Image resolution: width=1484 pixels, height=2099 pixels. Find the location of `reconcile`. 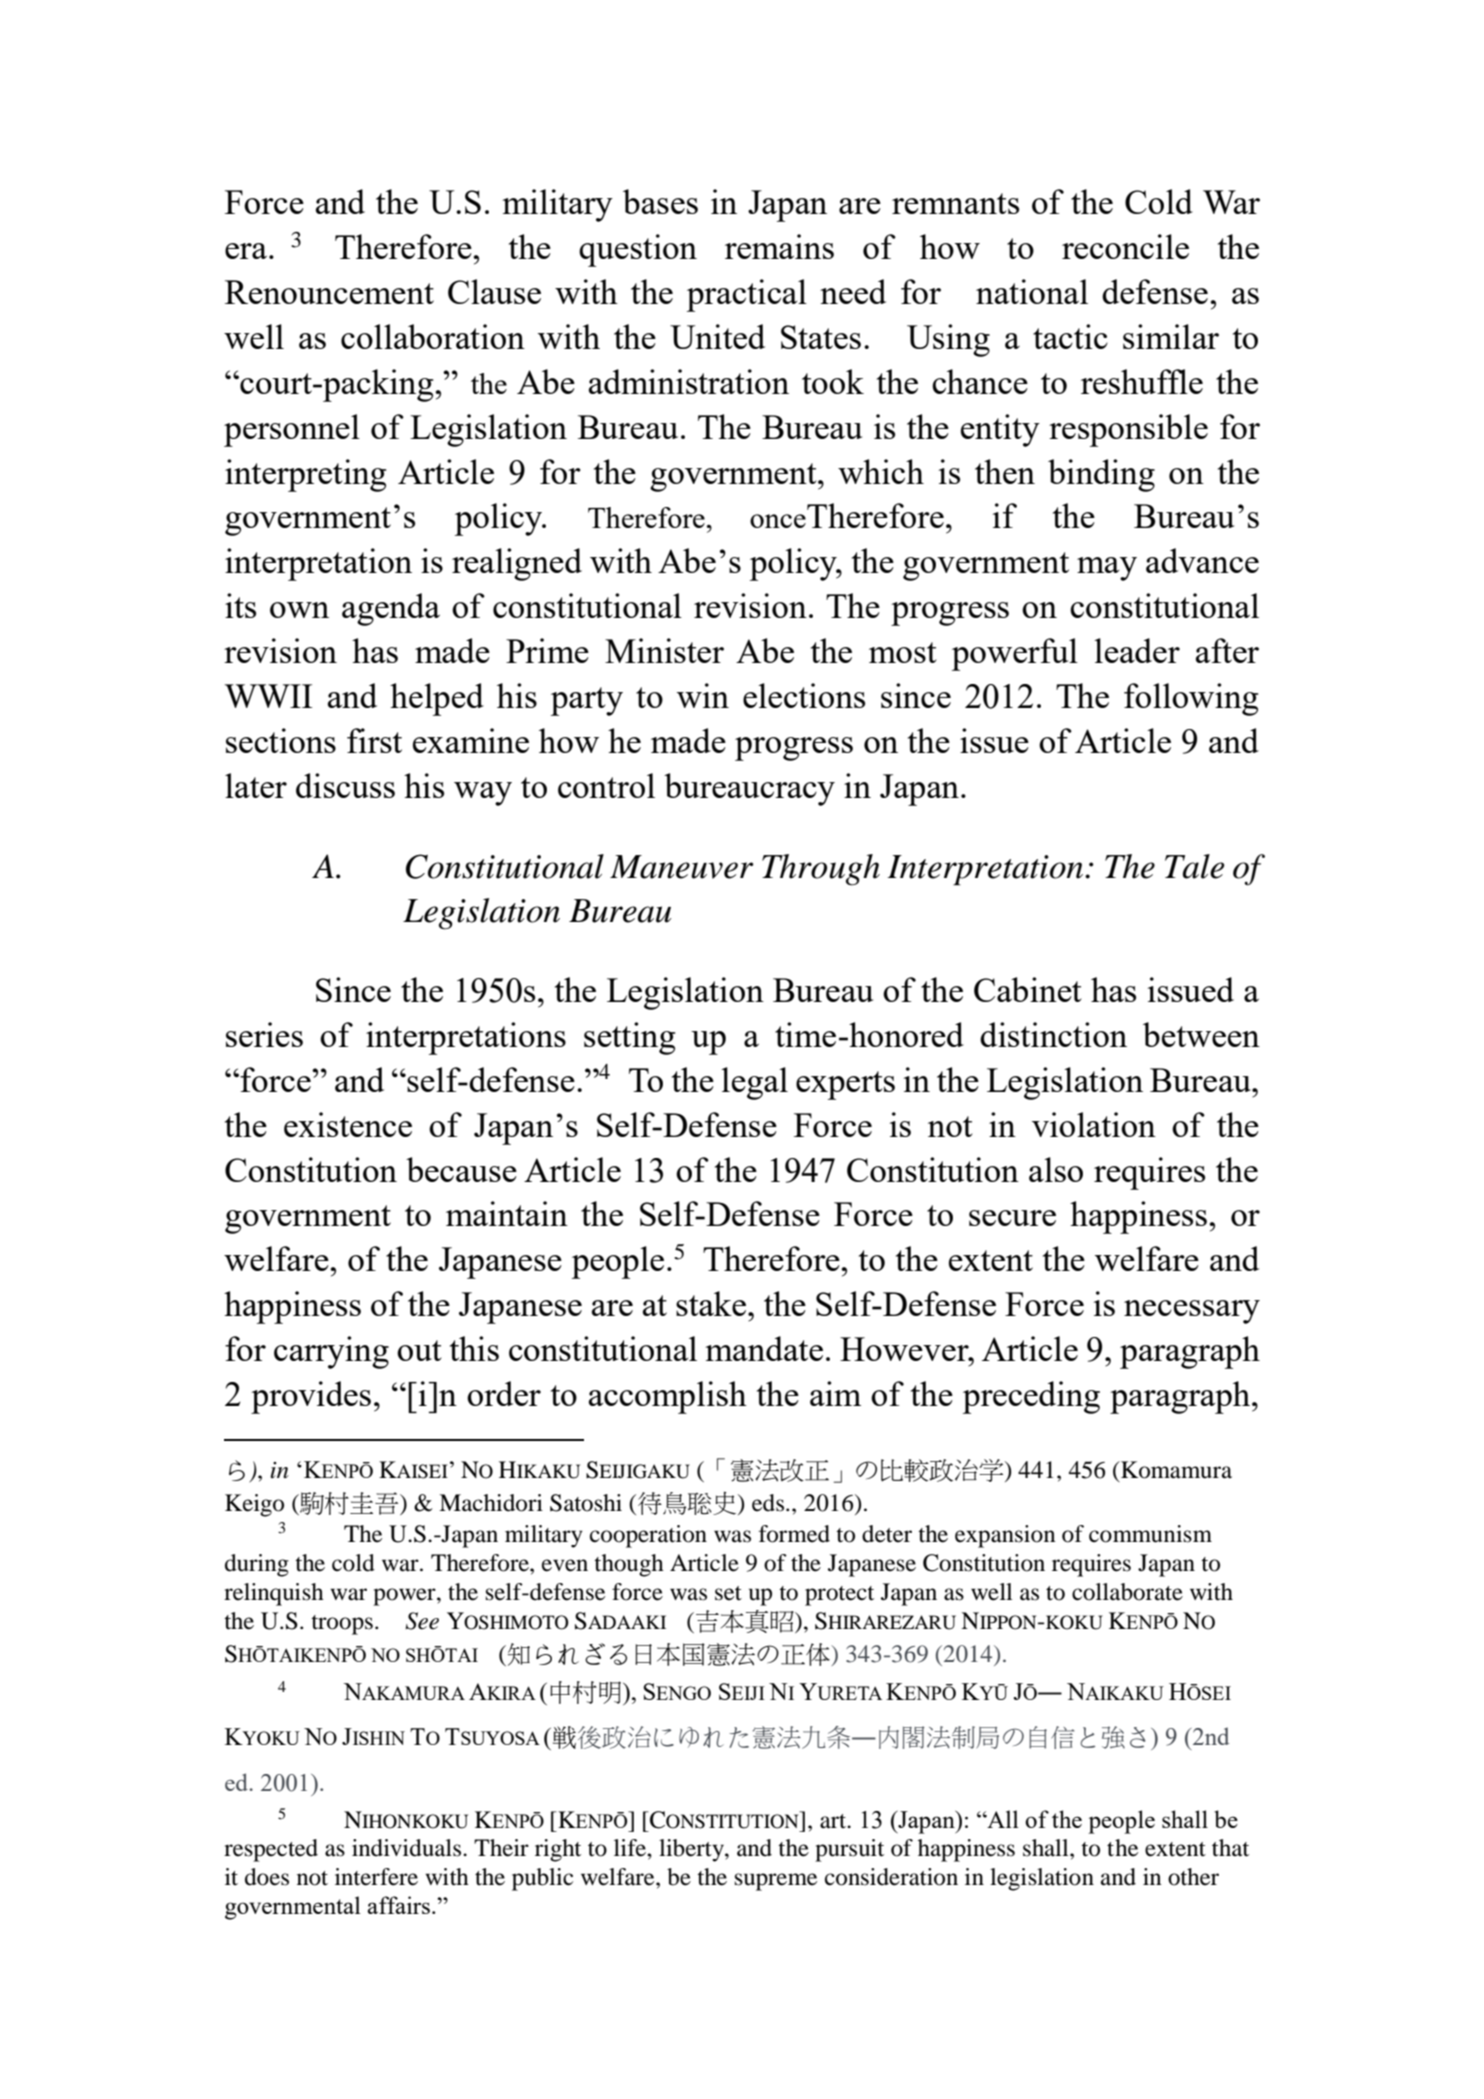

reconcile is located at coordinates (1125, 246).
